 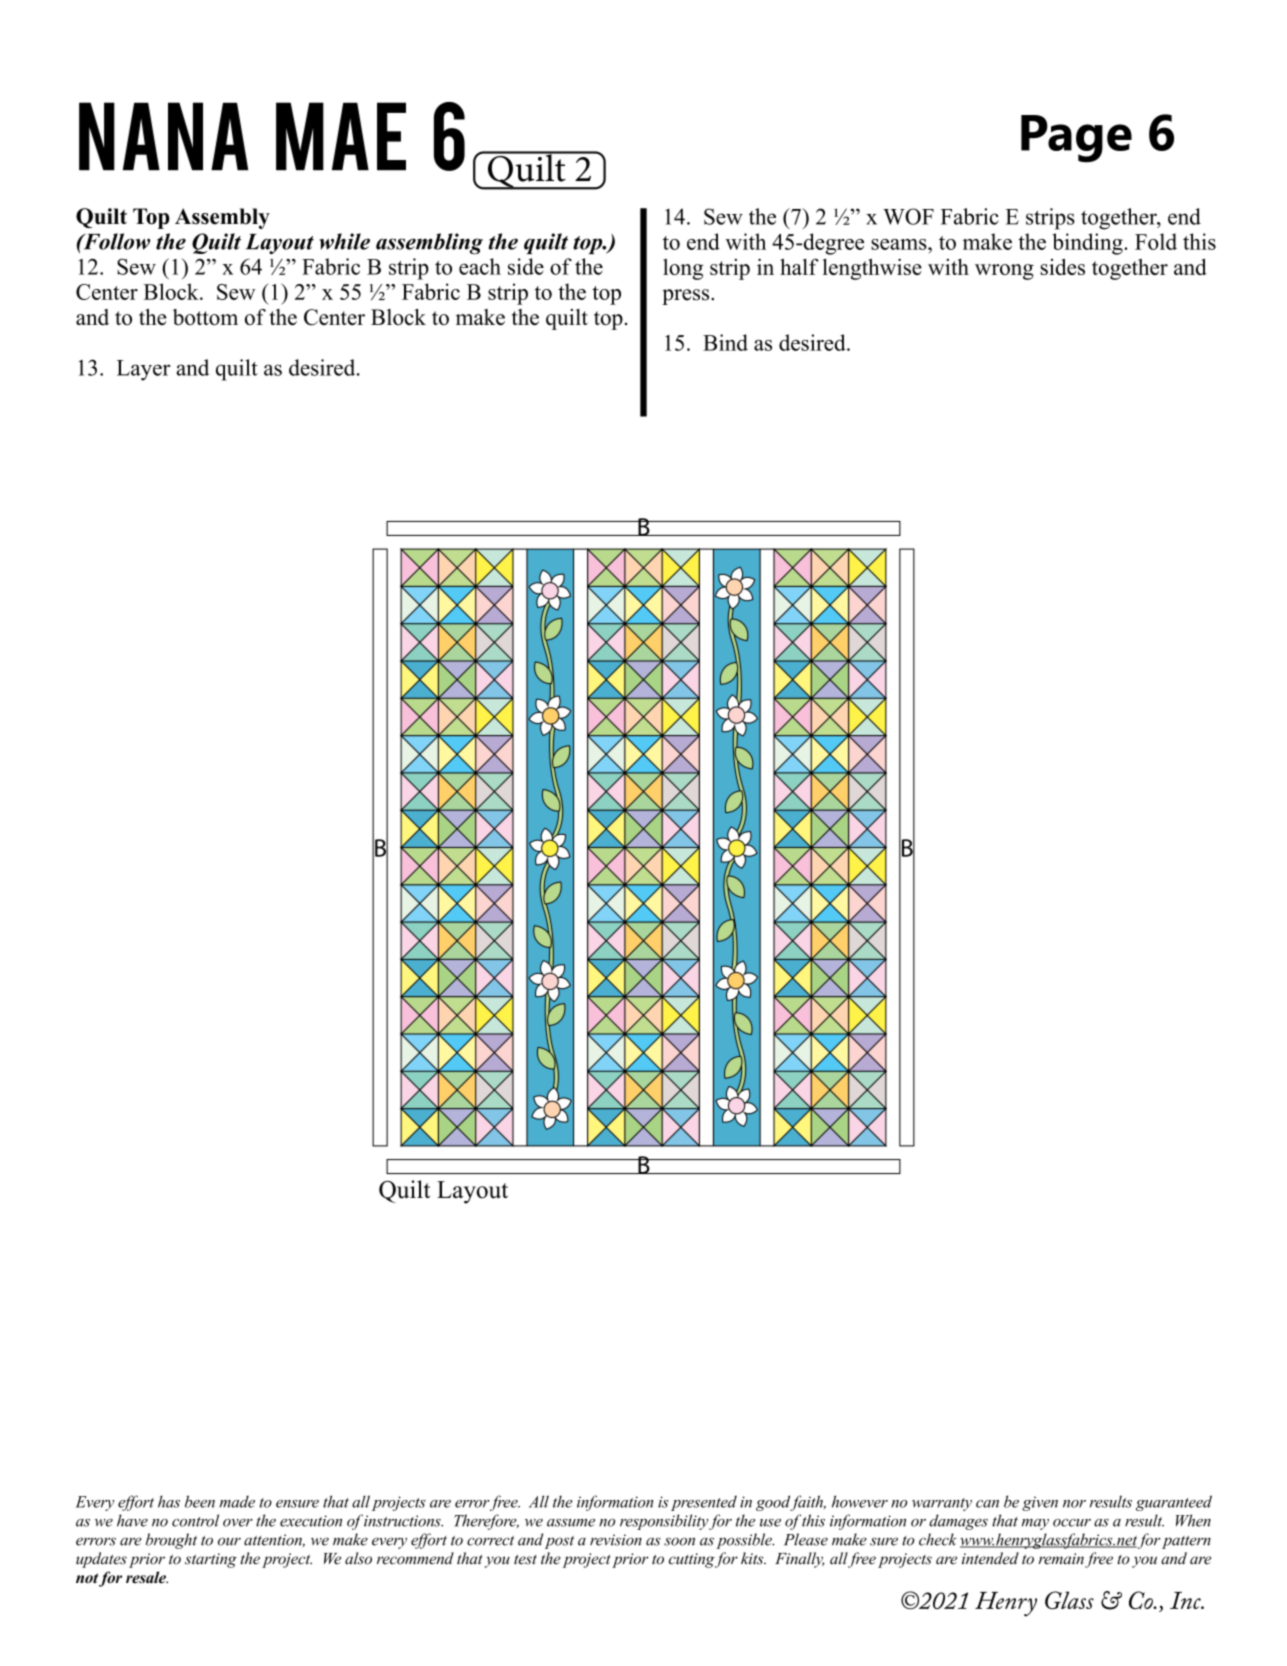 What do you see at coordinates (1074, 1504) in the screenshot?
I see `nor` at bounding box center [1074, 1504].
